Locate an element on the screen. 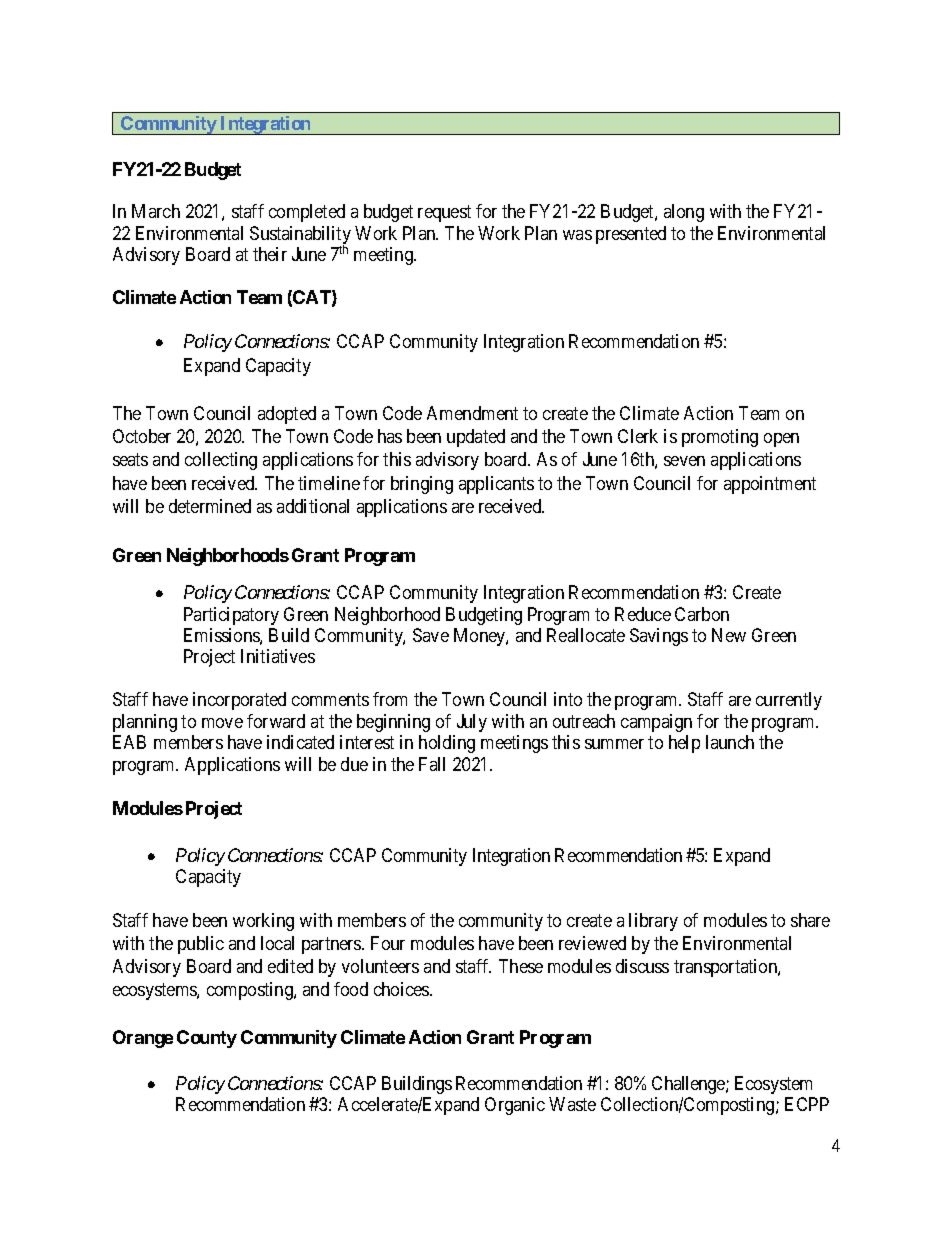 The width and height of the screenshot is (952, 1233). Fall is located at coordinates (432, 764).
